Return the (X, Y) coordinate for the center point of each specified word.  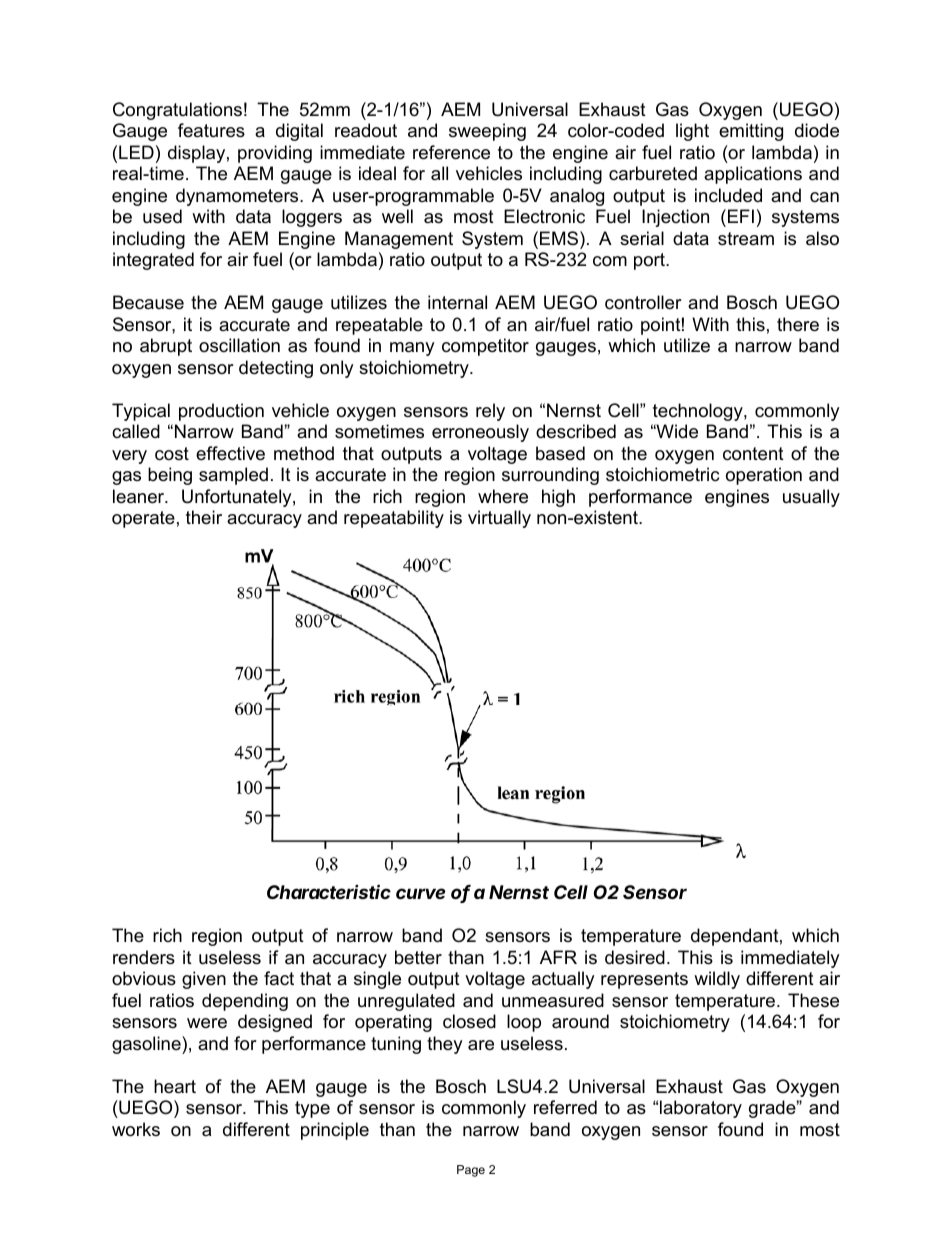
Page (471, 1171)
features (211, 130)
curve (421, 893)
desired (635, 957)
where (503, 496)
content (753, 454)
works (136, 1129)
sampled (233, 476)
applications (753, 175)
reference (451, 152)
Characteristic (329, 891)
